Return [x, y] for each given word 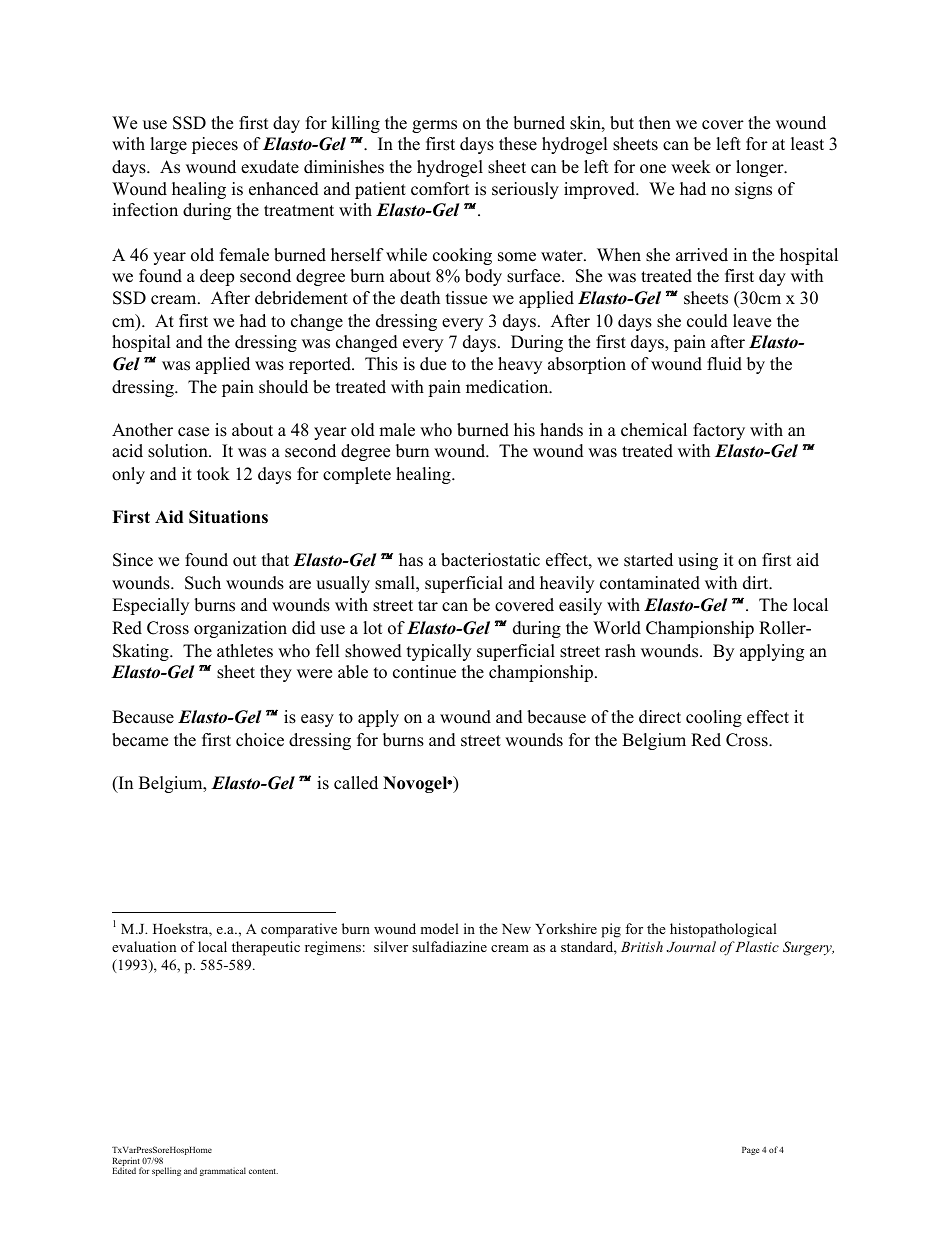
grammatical [223, 1171]
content [263, 1171]
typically [439, 652]
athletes [245, 651]
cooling [714, 718]
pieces [215, 145]
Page [750, 1151]
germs [434, 126]
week [691, 167]
